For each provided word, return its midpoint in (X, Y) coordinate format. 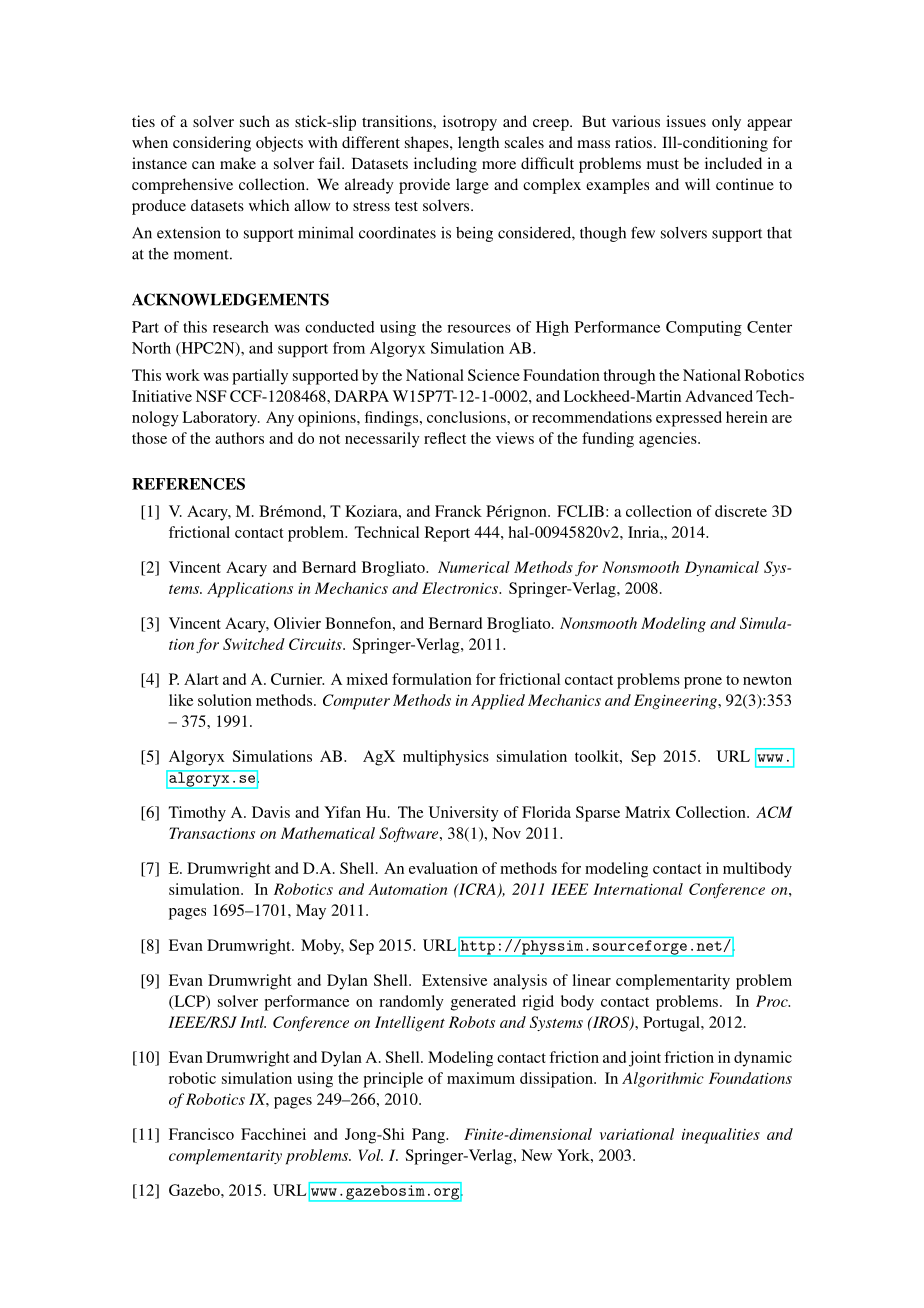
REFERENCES (188, 484)
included (733, 163)
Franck (458, 511)
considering (212, 144)
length (478, 144)
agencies (669, 440)
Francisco (201, 1134)
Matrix (648, 812)
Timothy (197, 814)
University (464, 814)
